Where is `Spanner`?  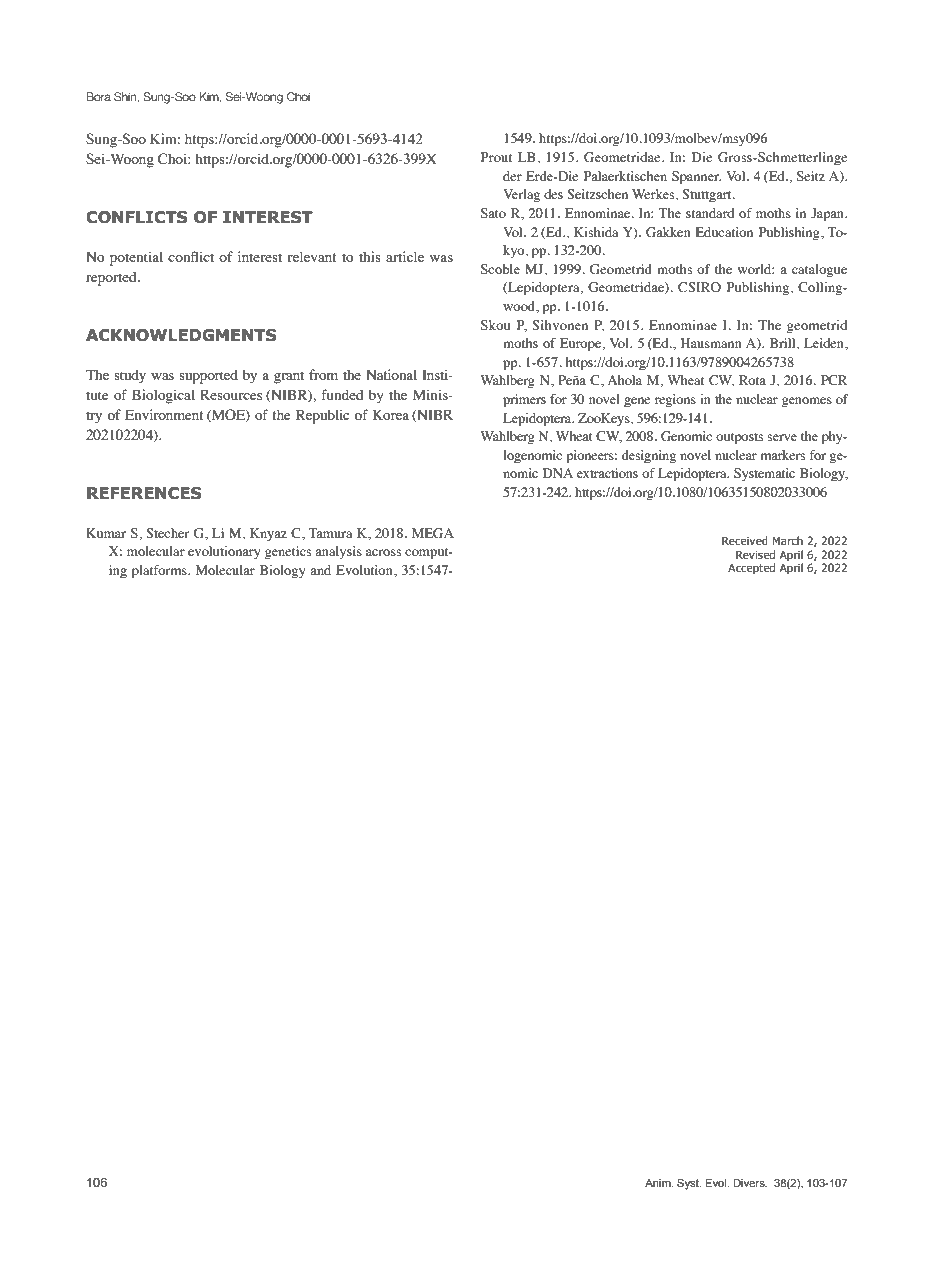
Spanner is located at coordinates (696, 177).
